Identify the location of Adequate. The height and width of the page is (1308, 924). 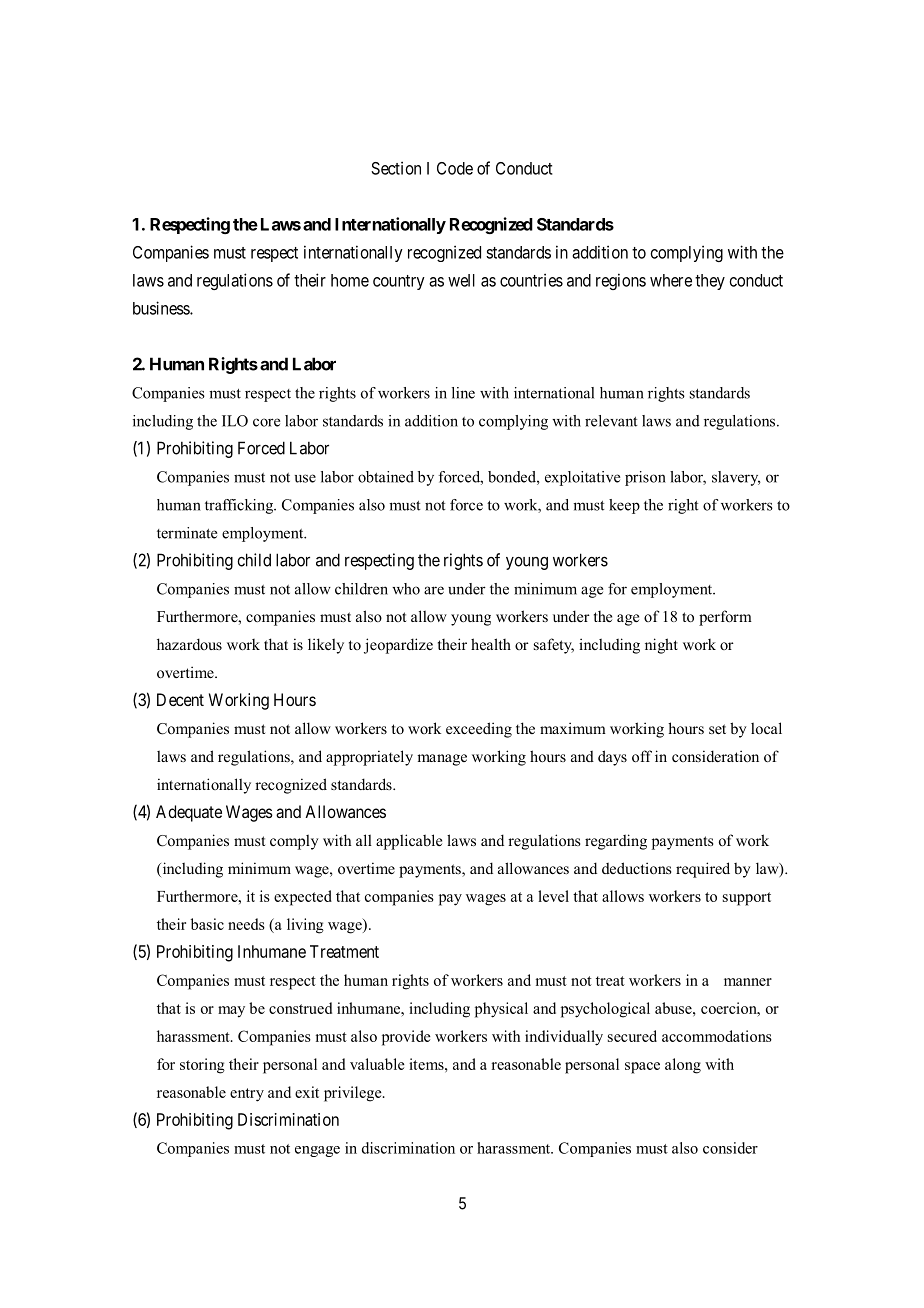
(189, 813).
